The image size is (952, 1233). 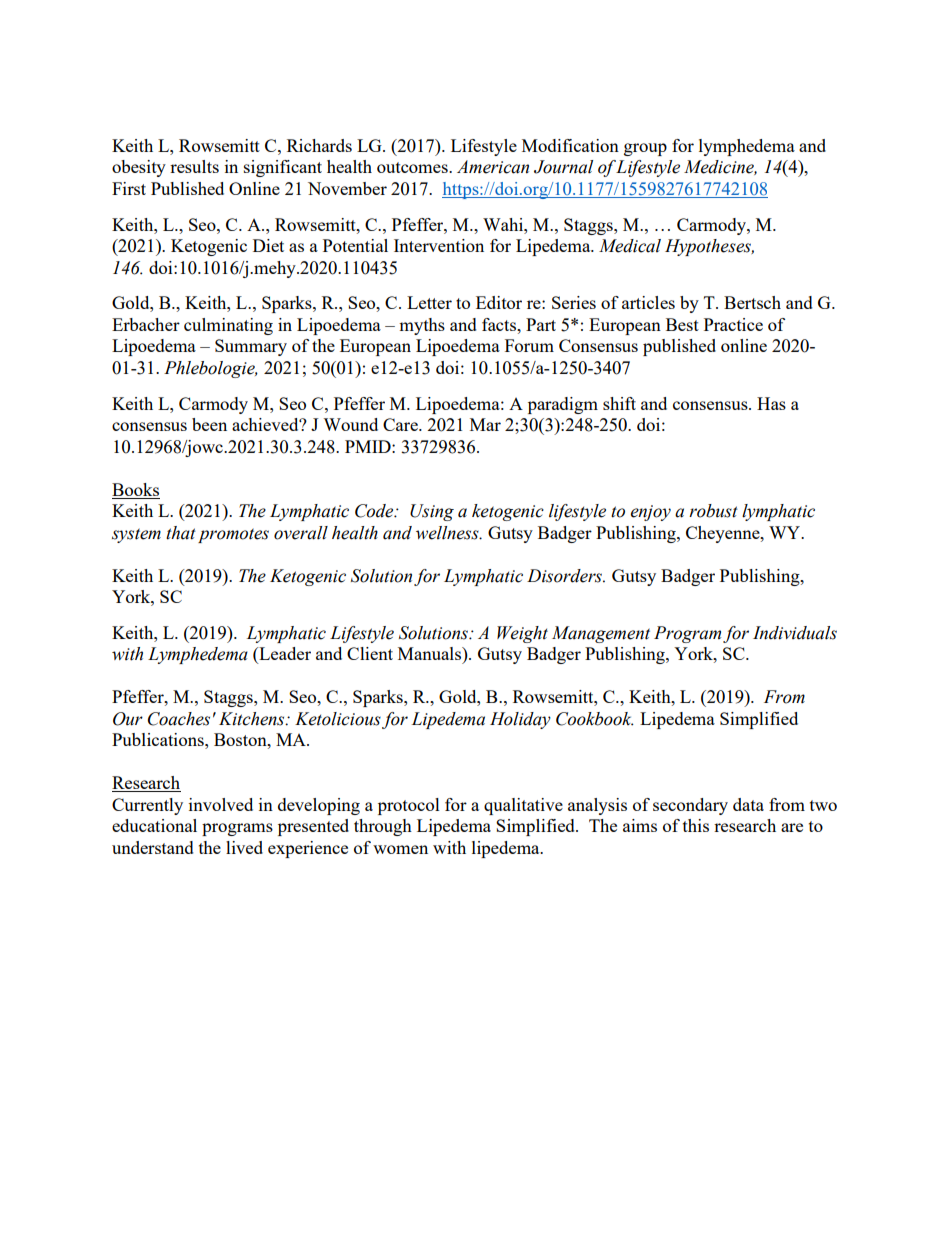 I want to click on Has, so click(x=771, y=403).
